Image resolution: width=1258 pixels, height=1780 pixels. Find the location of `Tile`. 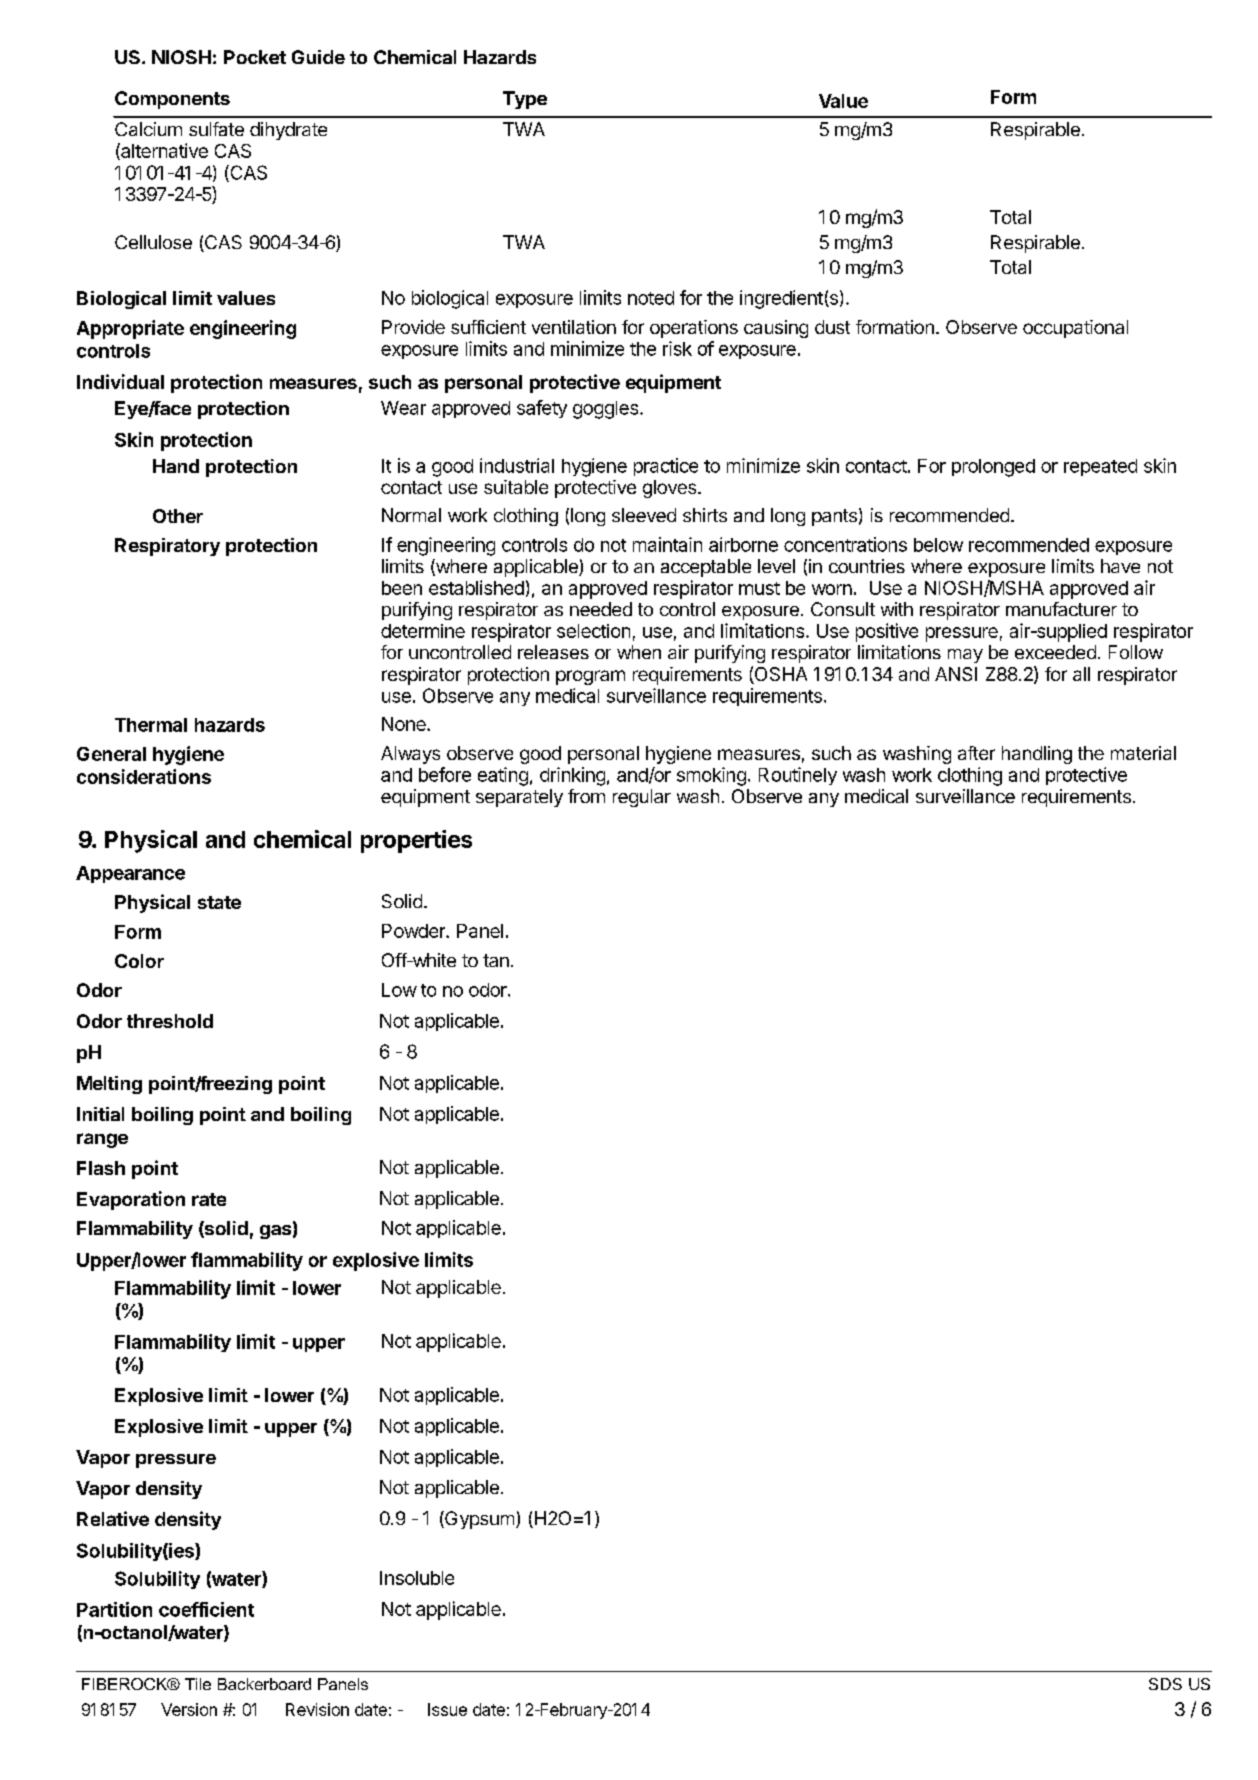

Tile is located at coordinates (198, 1684).
